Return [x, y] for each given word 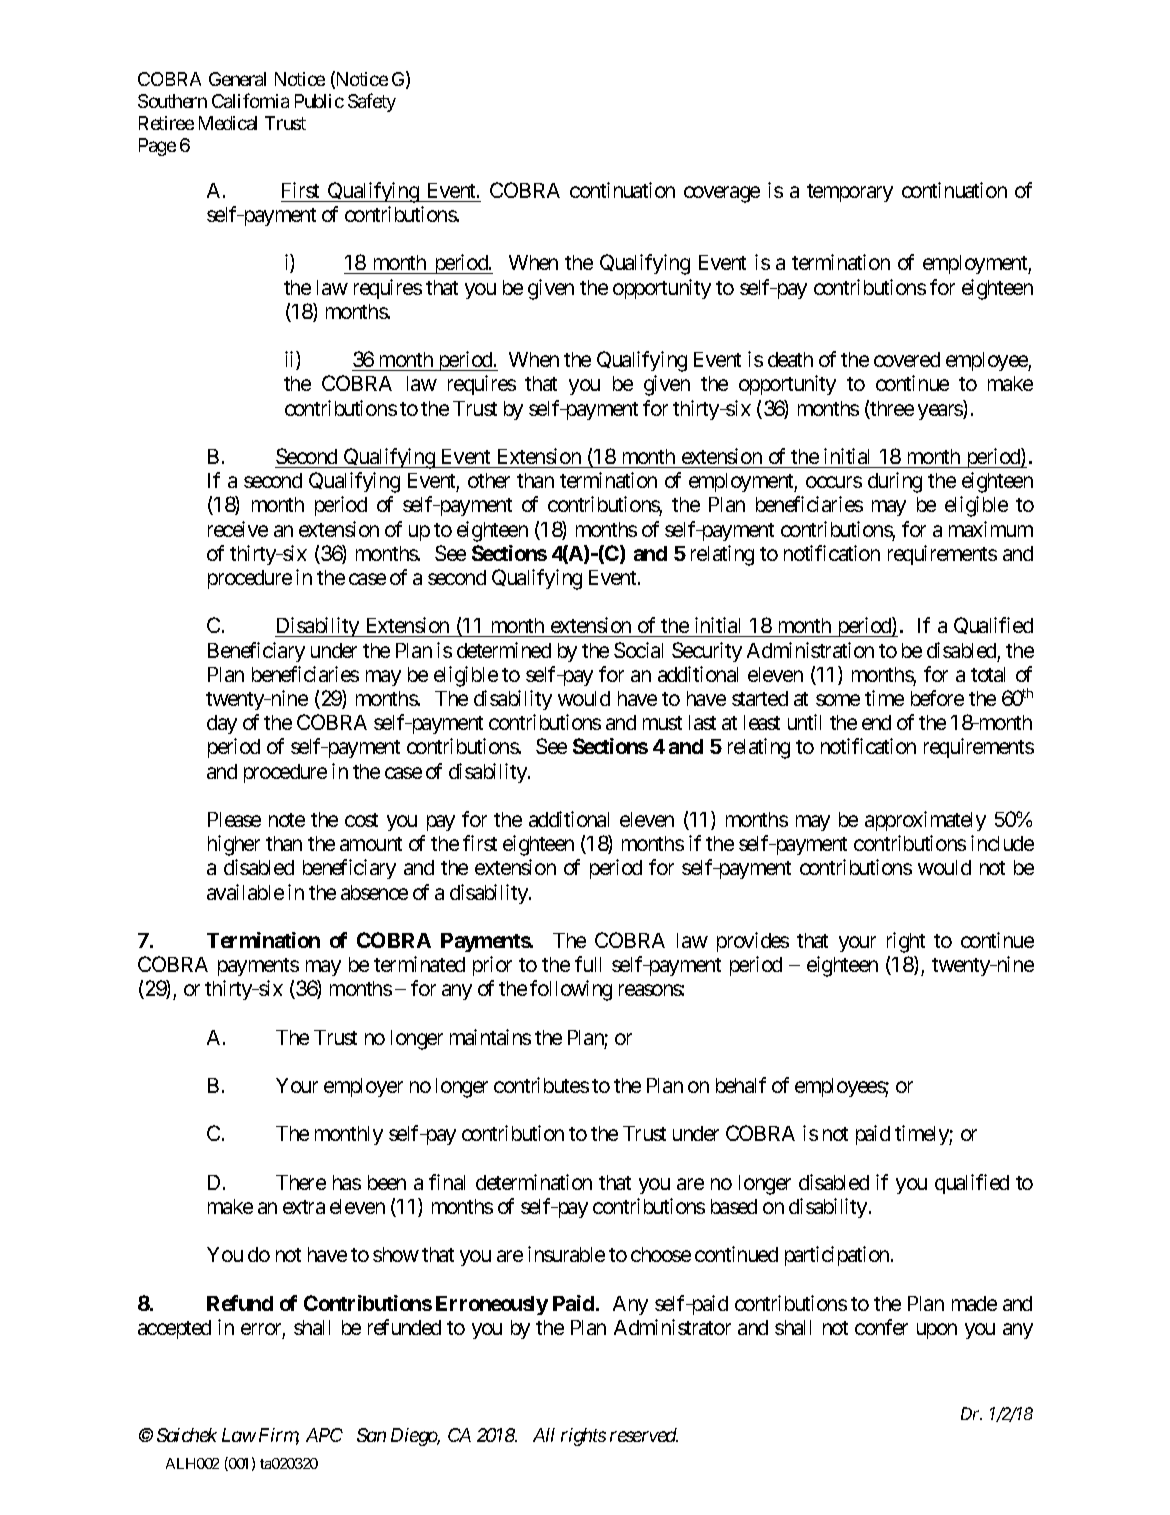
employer [363, 1087]
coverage [722, 194]
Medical [228, 123]
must [662, 723]
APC [324, 1435]
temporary [850, 193]
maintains [490, 1037]
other [489, 480]
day [222, 724]
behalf [741, 1085]
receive [238, 529]
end [876, 722]
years [941, 412]
